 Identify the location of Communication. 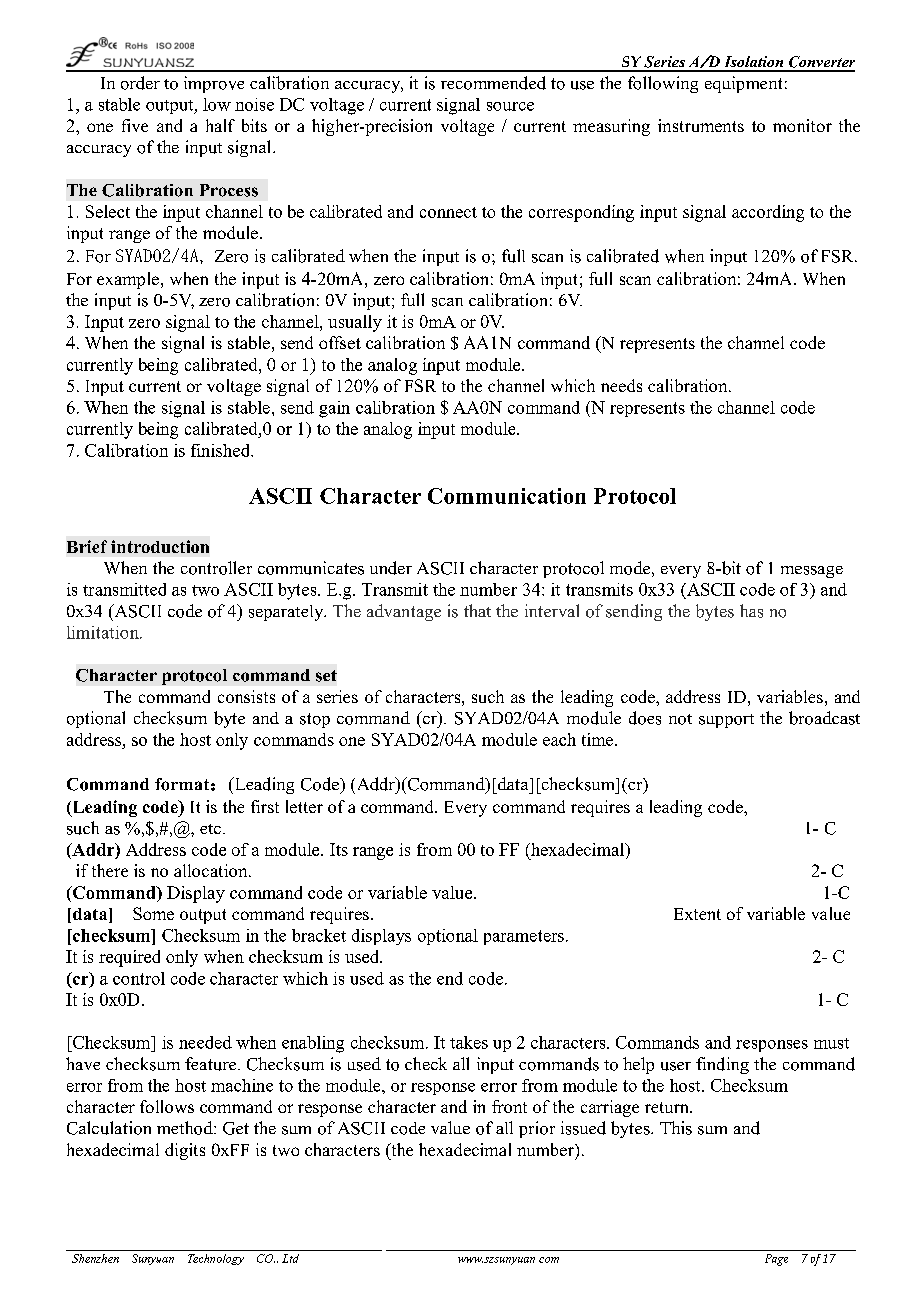
(507, 496).
